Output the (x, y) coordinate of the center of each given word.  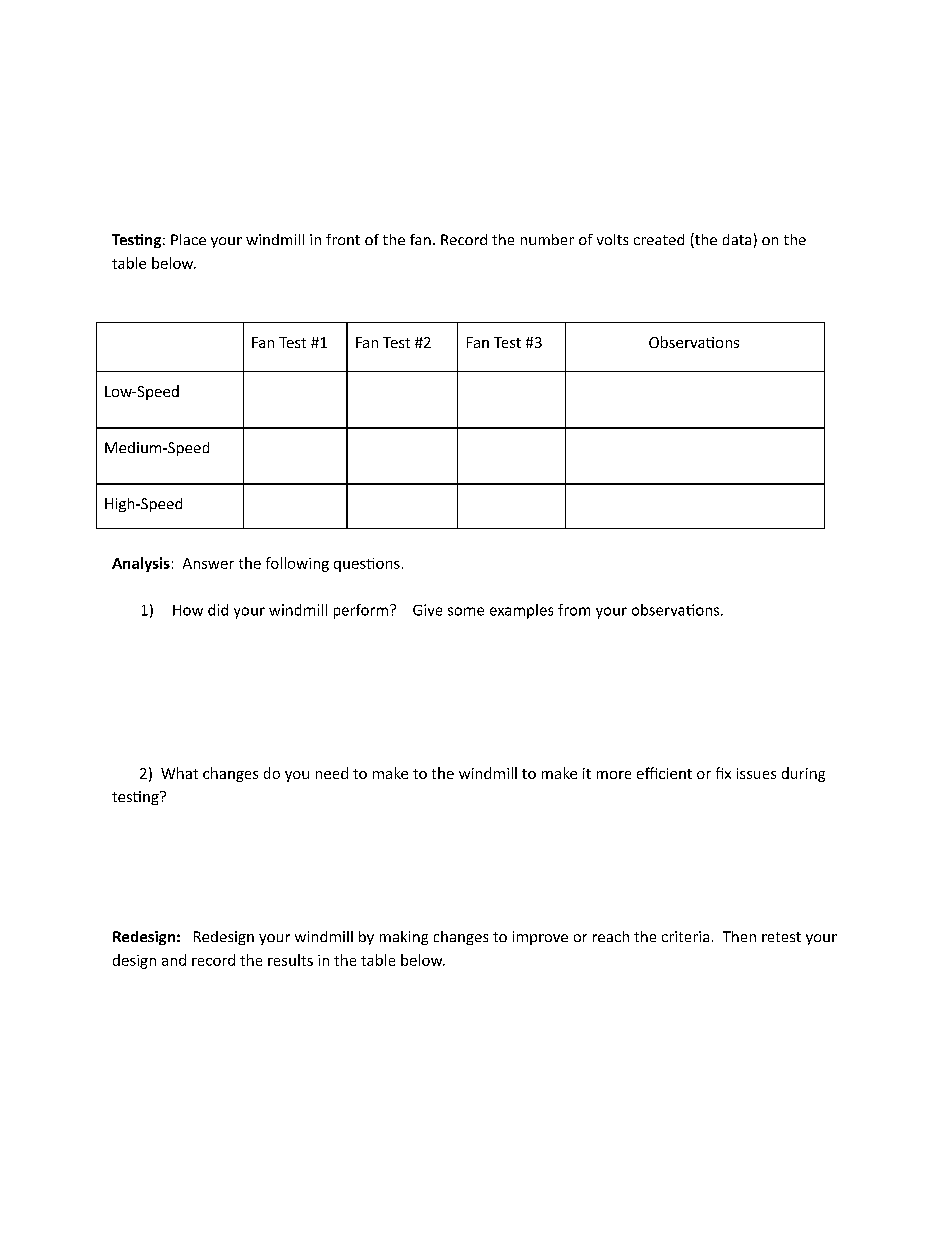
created (659, 239)
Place (188, 239)
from (574, 610)
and (174, 960)
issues (756, 773)
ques (351, 566)
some (466, 611)
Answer (208, 563)
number (547, 239)
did (218, 610)
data (737, 239)
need (332, 773)
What (179, 773)
